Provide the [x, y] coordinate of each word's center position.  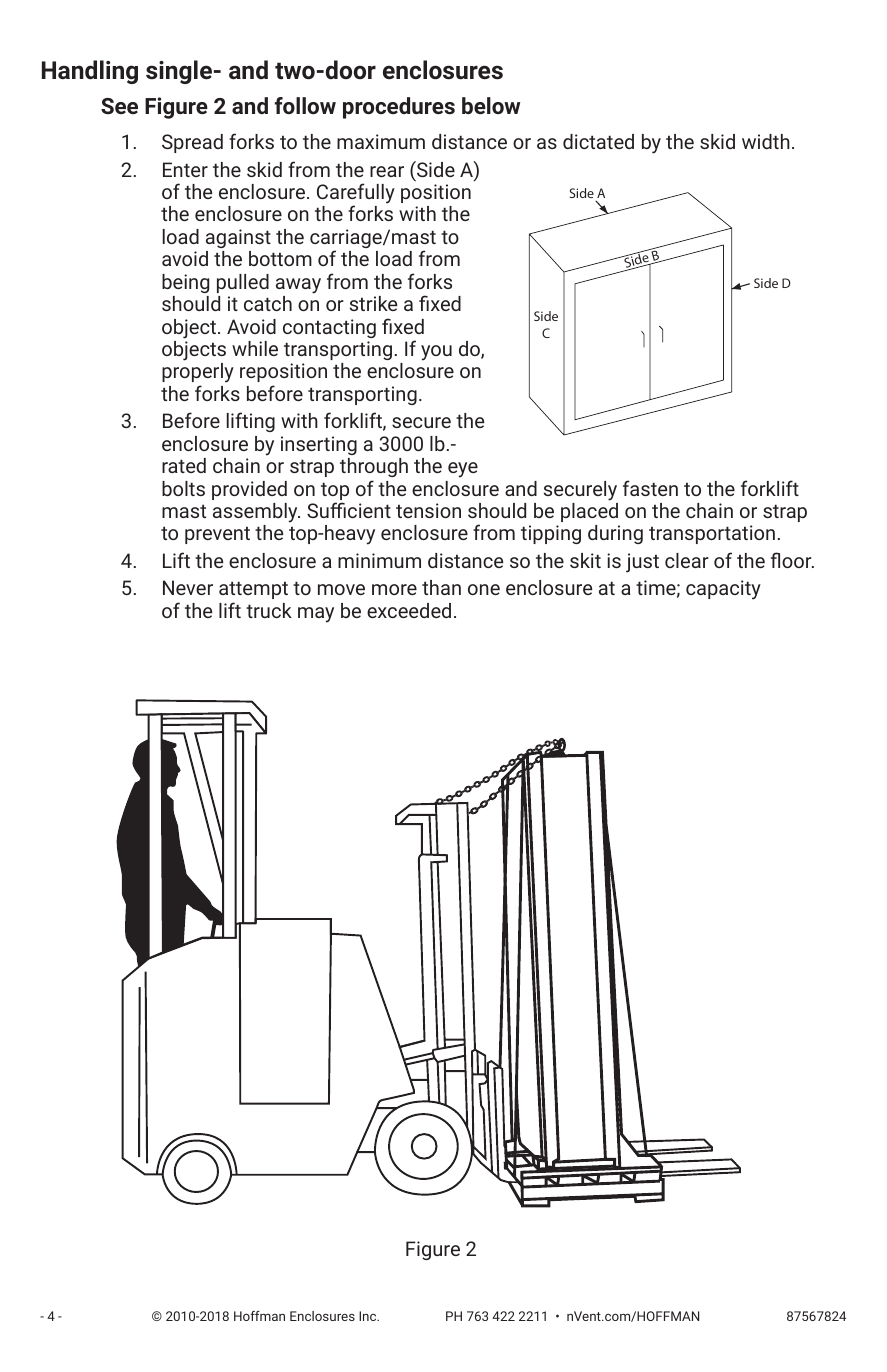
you [436, 353]
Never [188, 587]
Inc [369, 1316]
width [766, 141]
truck [269, 610]
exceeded [409, 610]
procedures [399, 108]
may [316, 615]
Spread [192, 143]
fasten [650, 488]
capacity [723, 590]
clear [687, 560]
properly [198, 374]
